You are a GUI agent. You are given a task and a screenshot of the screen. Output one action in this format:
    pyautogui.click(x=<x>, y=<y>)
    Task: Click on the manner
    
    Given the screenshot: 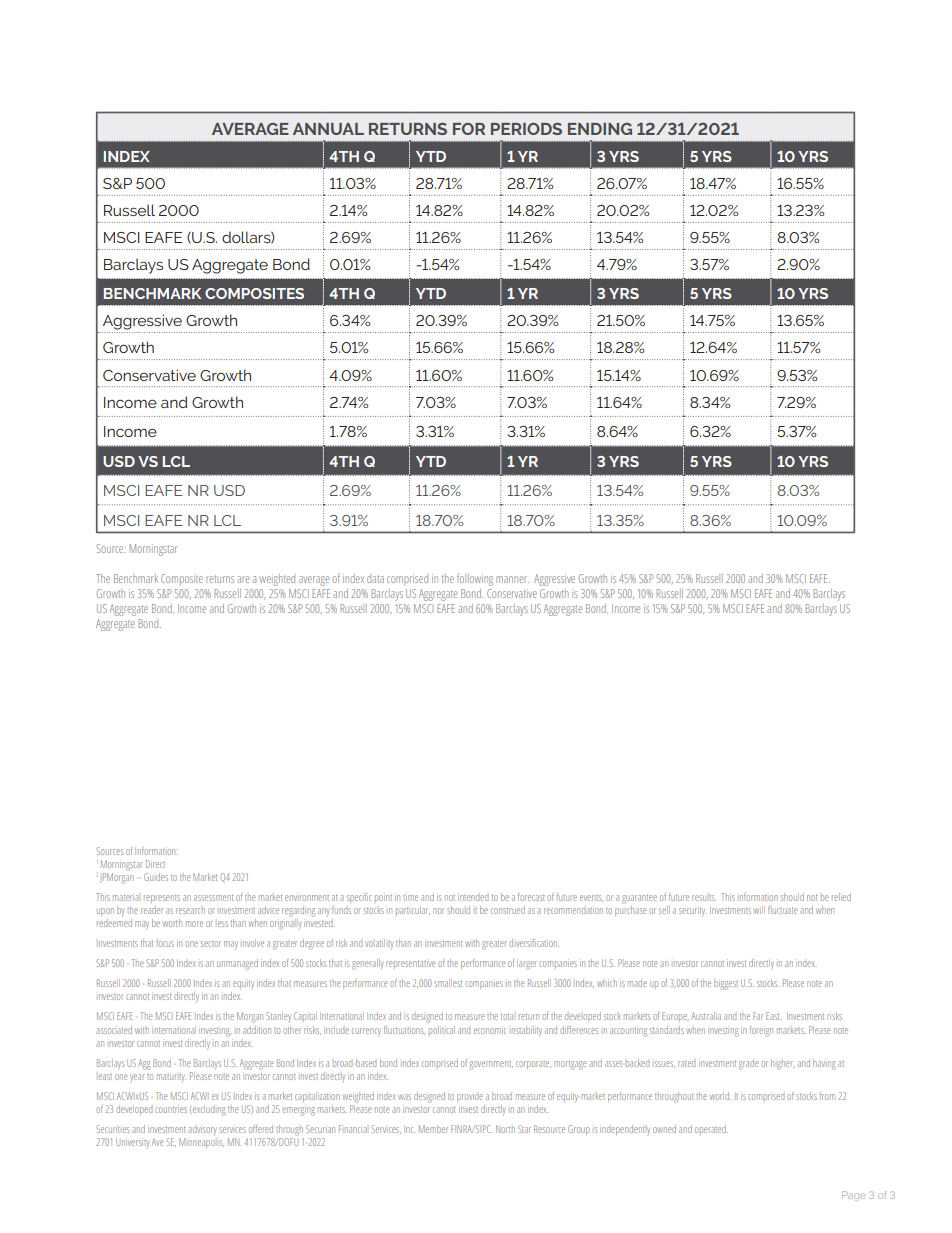 What is the action you would take?
    pyautogui.click(x=512, y=579)
